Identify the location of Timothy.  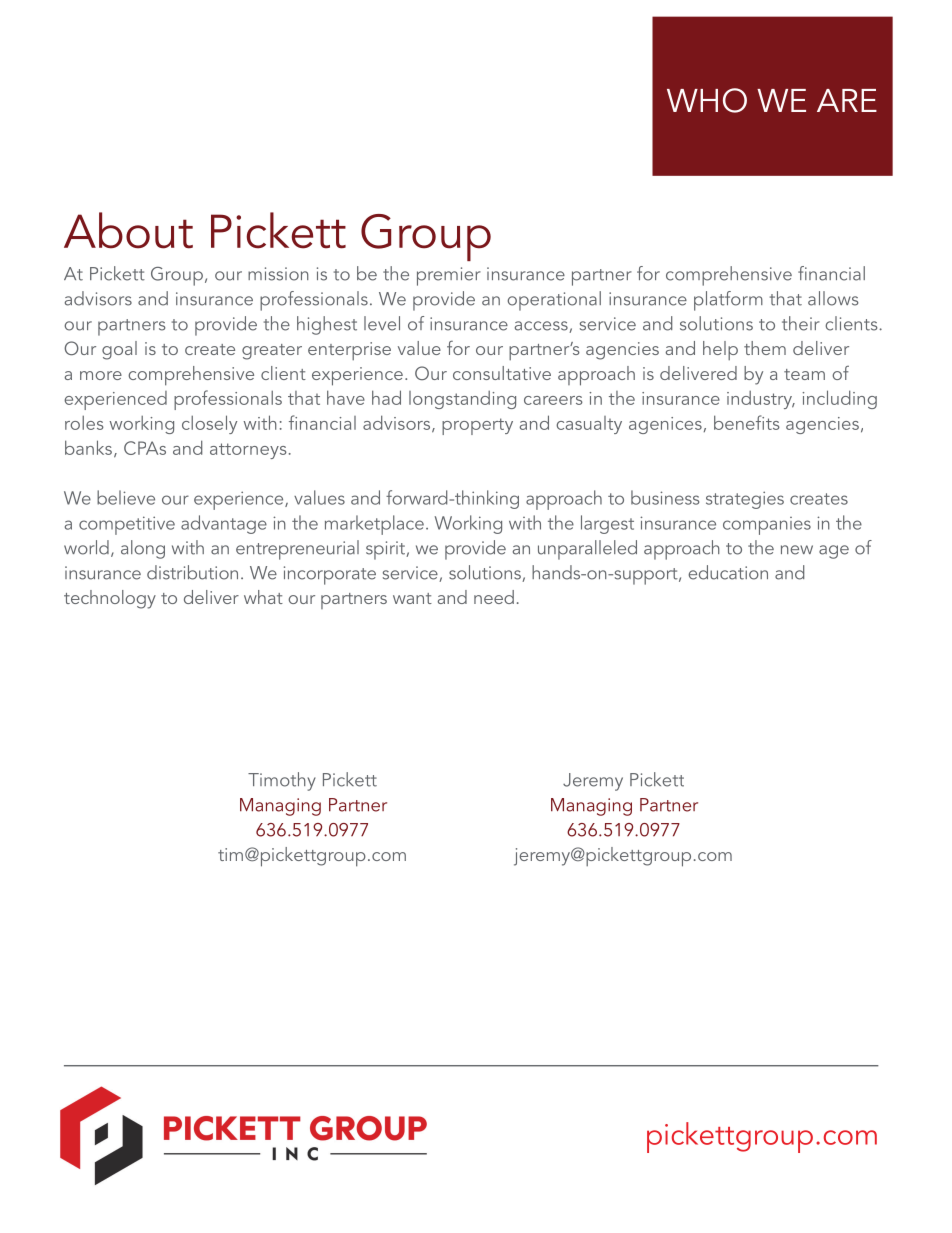
(282, 781).
